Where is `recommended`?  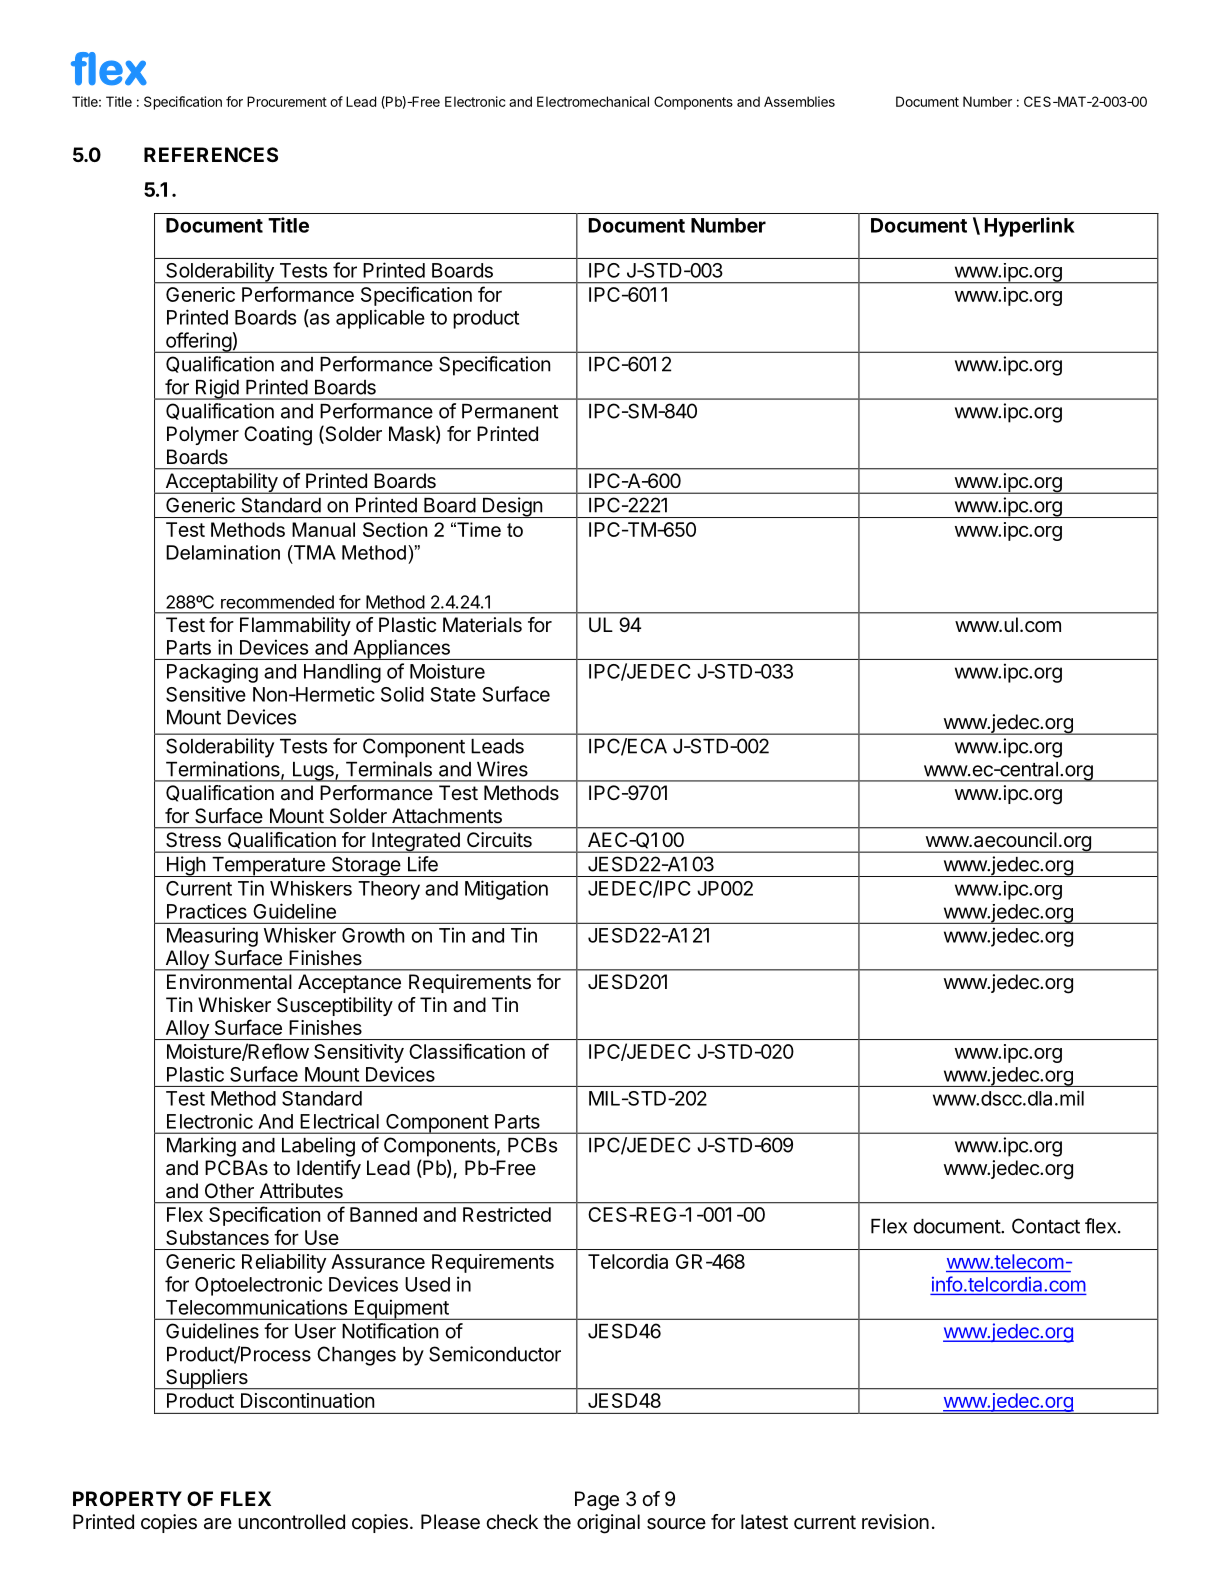 recommended is located at coordinates (277, 602).
